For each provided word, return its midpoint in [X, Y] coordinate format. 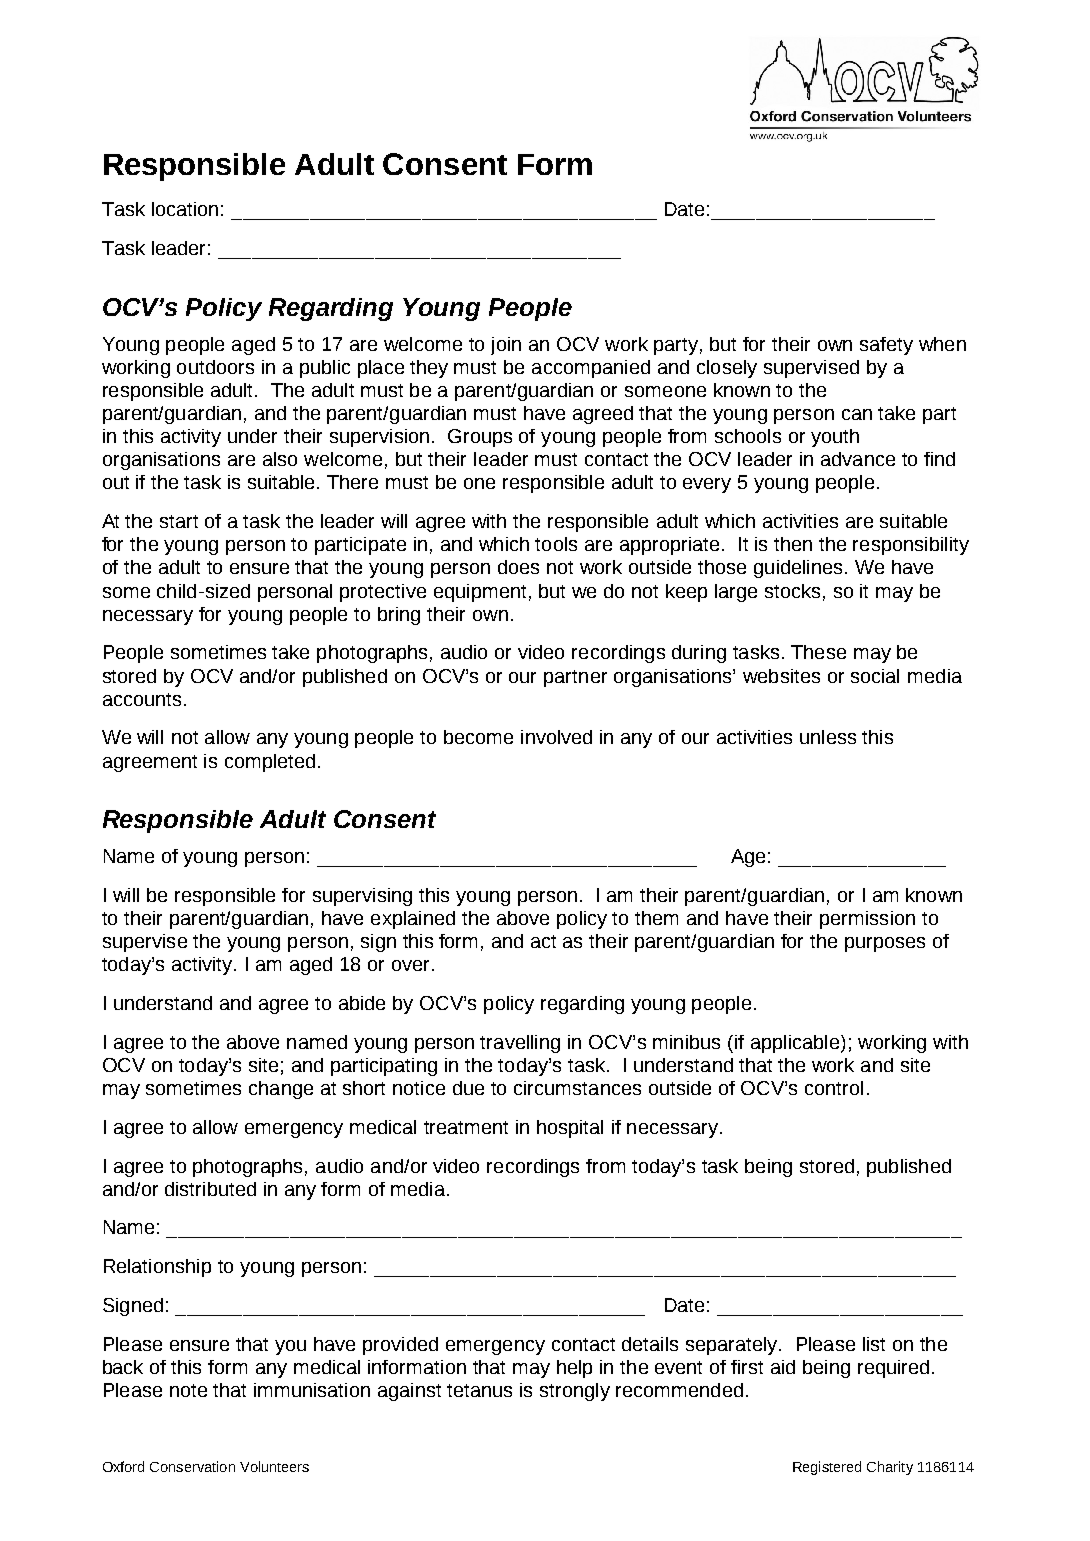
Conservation [192, 1466]
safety [886, 346]
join [506, 346]
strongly [575, 1392]
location [185, 209]
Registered [827, 1468]
